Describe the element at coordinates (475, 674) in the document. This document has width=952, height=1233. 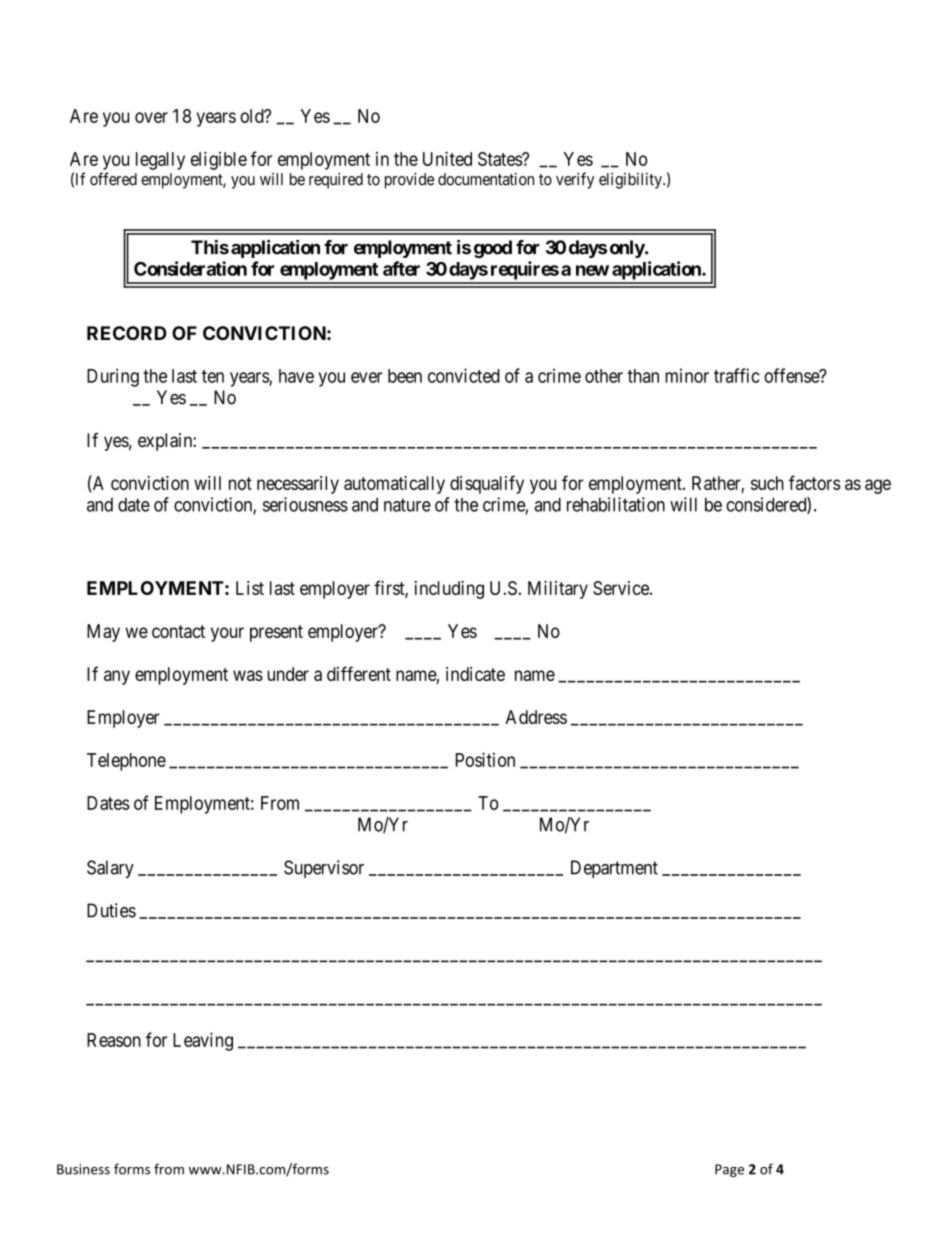
I see `indicate` at that location.
